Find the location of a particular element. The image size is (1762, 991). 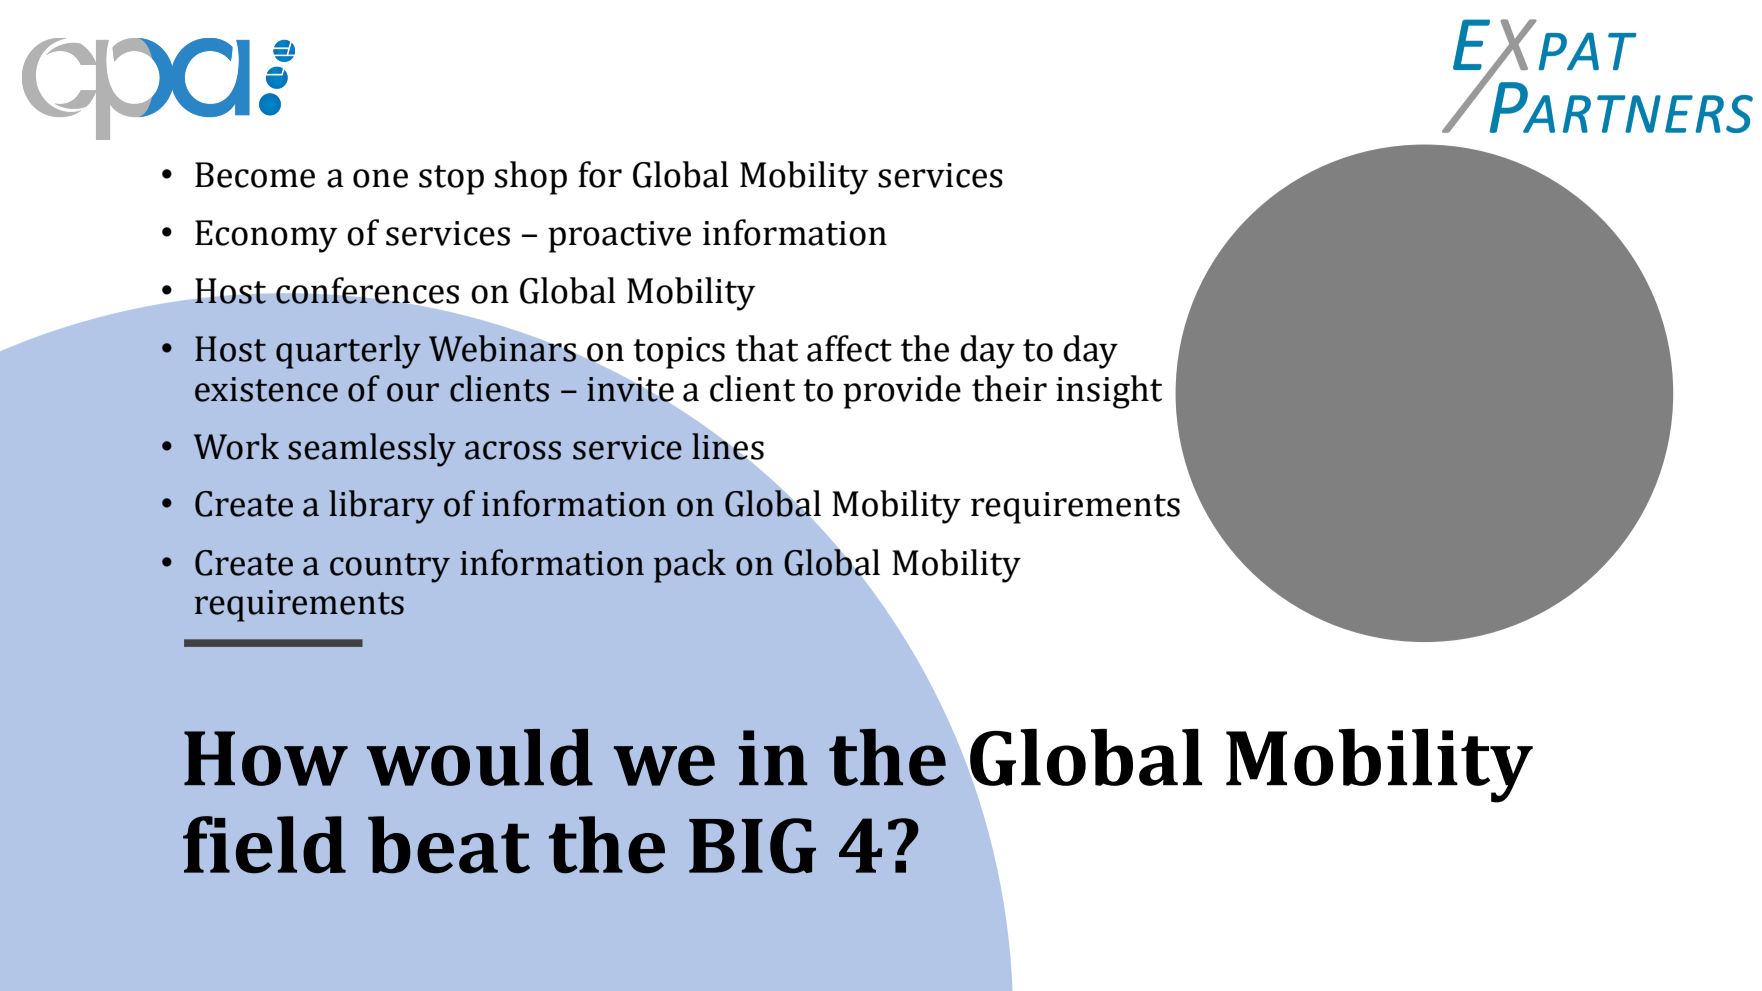

one is located at coordinates (380, 178).
